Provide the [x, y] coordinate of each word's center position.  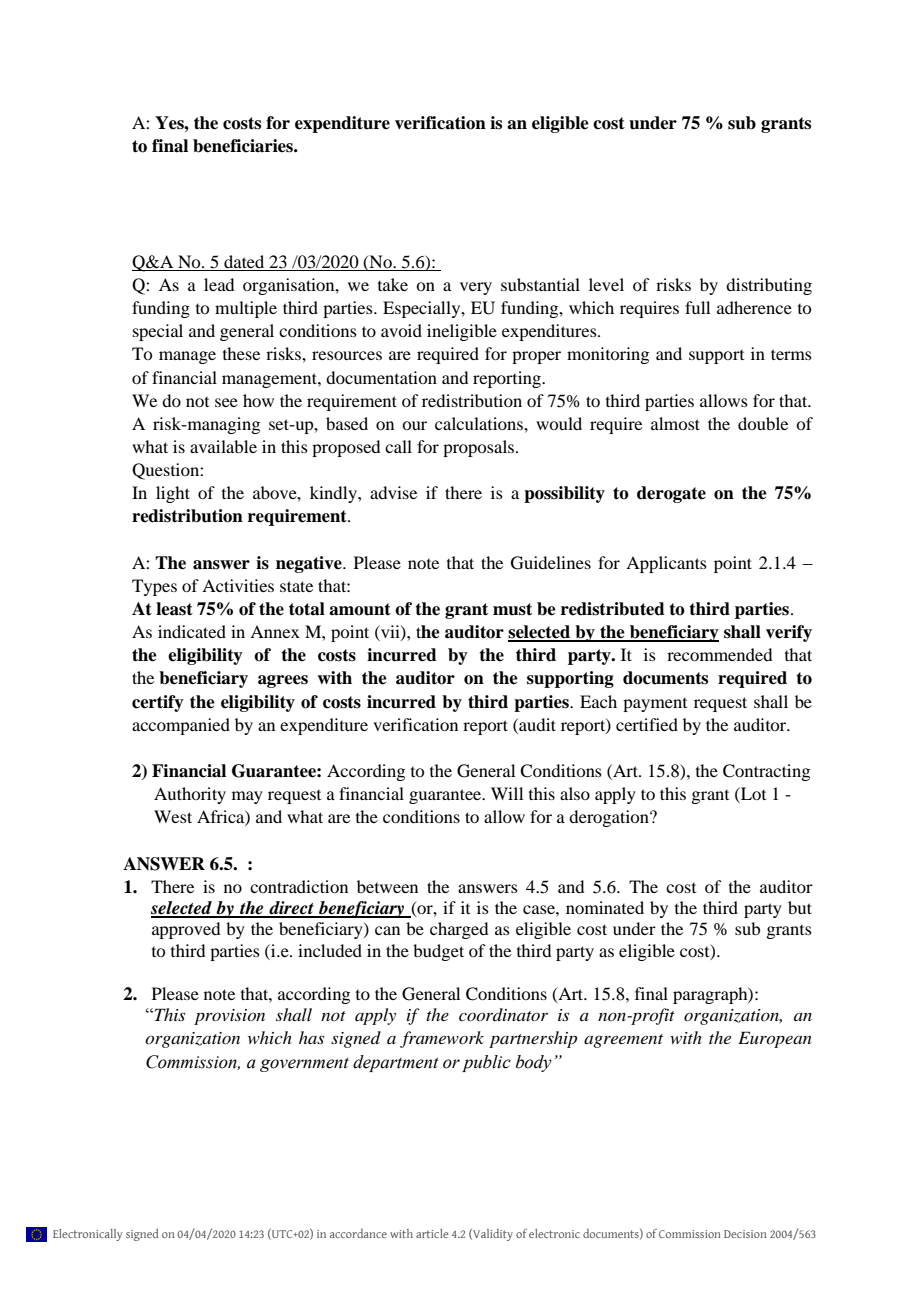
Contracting [766, 772]
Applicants [666, 564]
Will [507, 793]
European [775, 1039]
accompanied [181, 726]
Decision [745, 1234]
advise [393, 492]
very [476, 288]
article [432, 1233]
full [697, 307]
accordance [358, 1233]
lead [219, 284]
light [173, 494]
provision [229, 1017]
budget [438, 952]
